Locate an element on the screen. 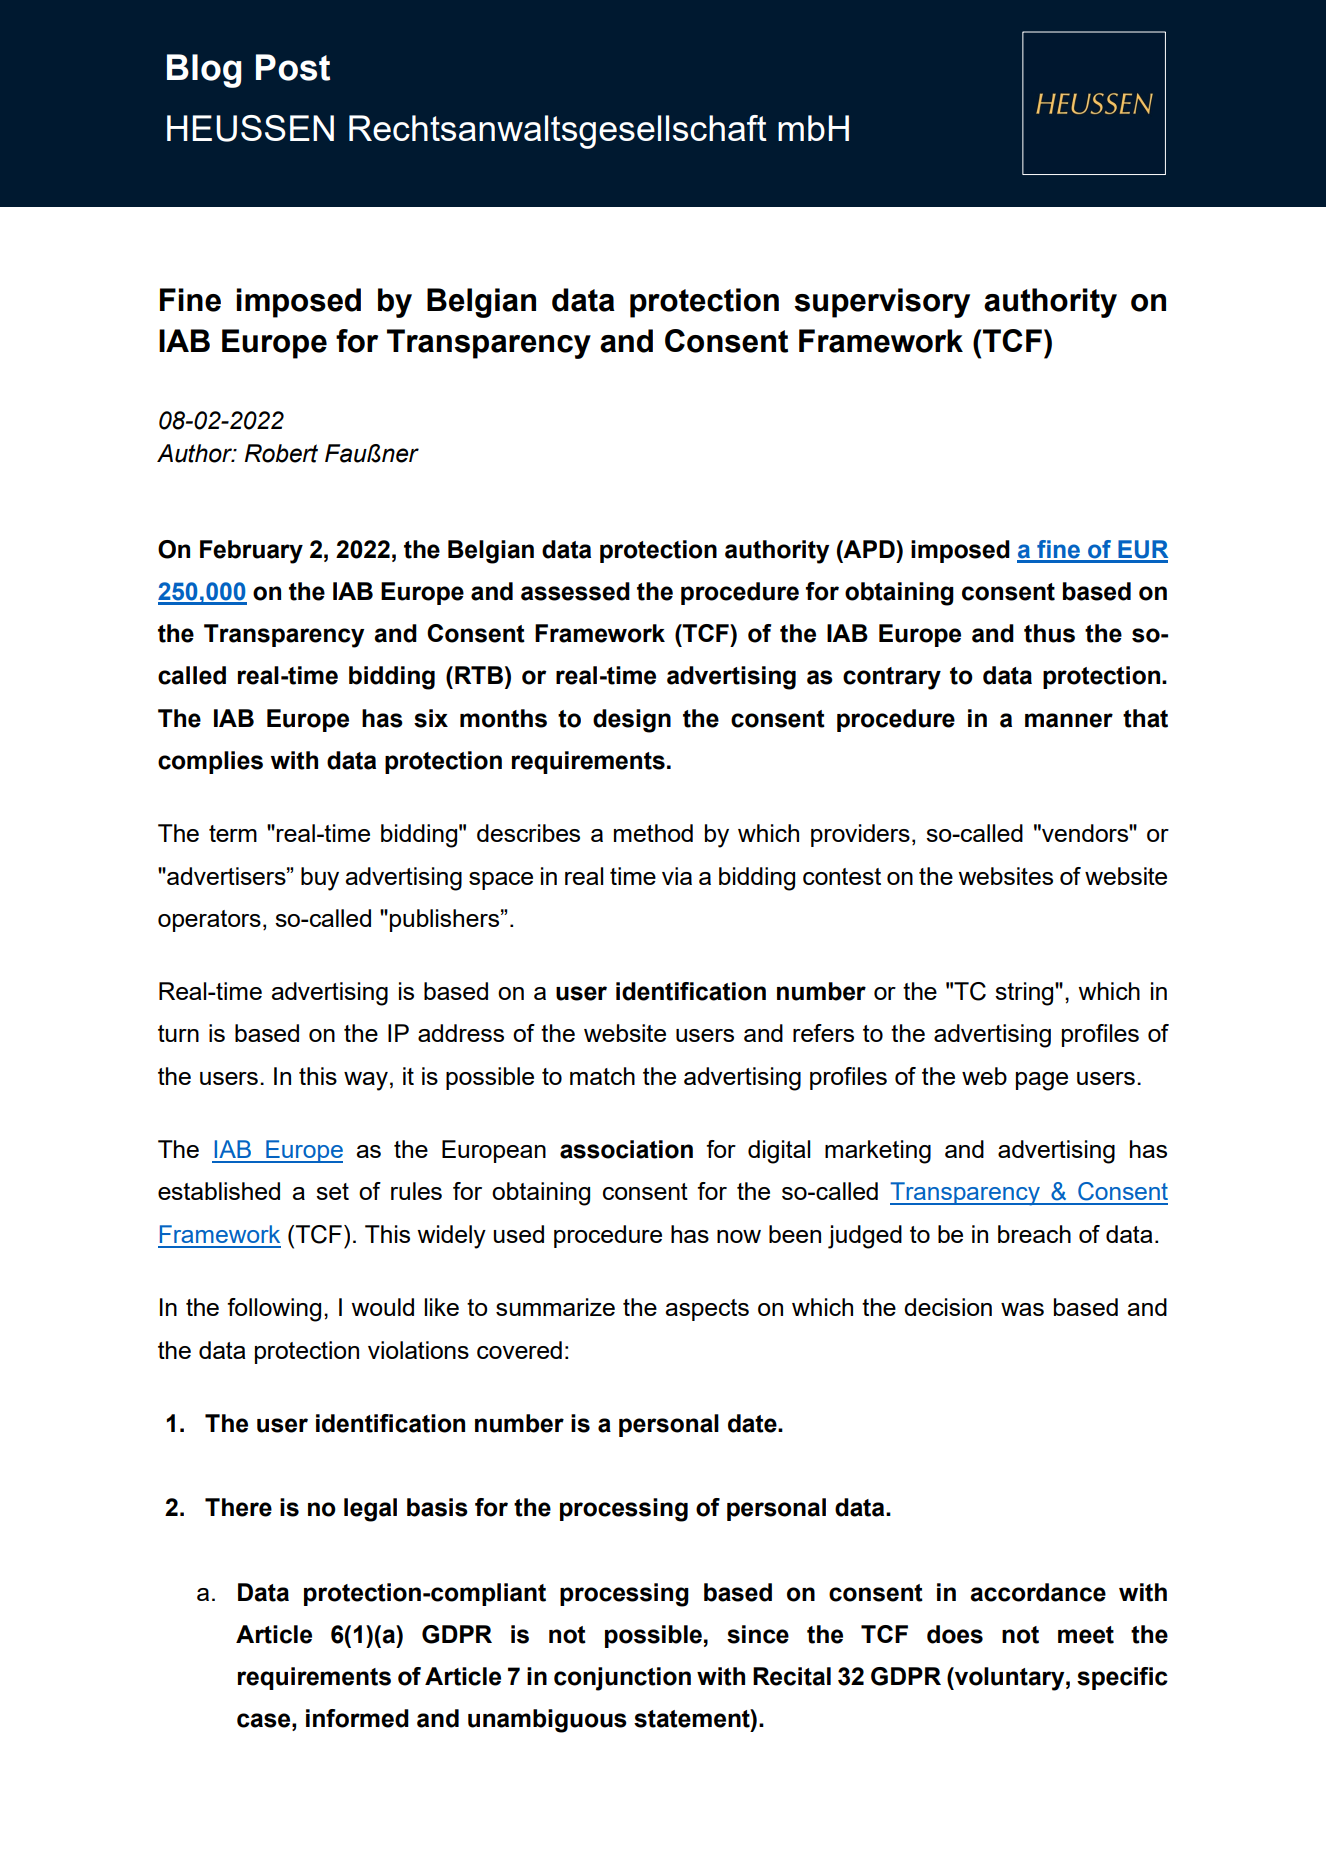 The height and width of the screenshot is (1875, 1326). meet is located at coordinates (1086, 1635).
